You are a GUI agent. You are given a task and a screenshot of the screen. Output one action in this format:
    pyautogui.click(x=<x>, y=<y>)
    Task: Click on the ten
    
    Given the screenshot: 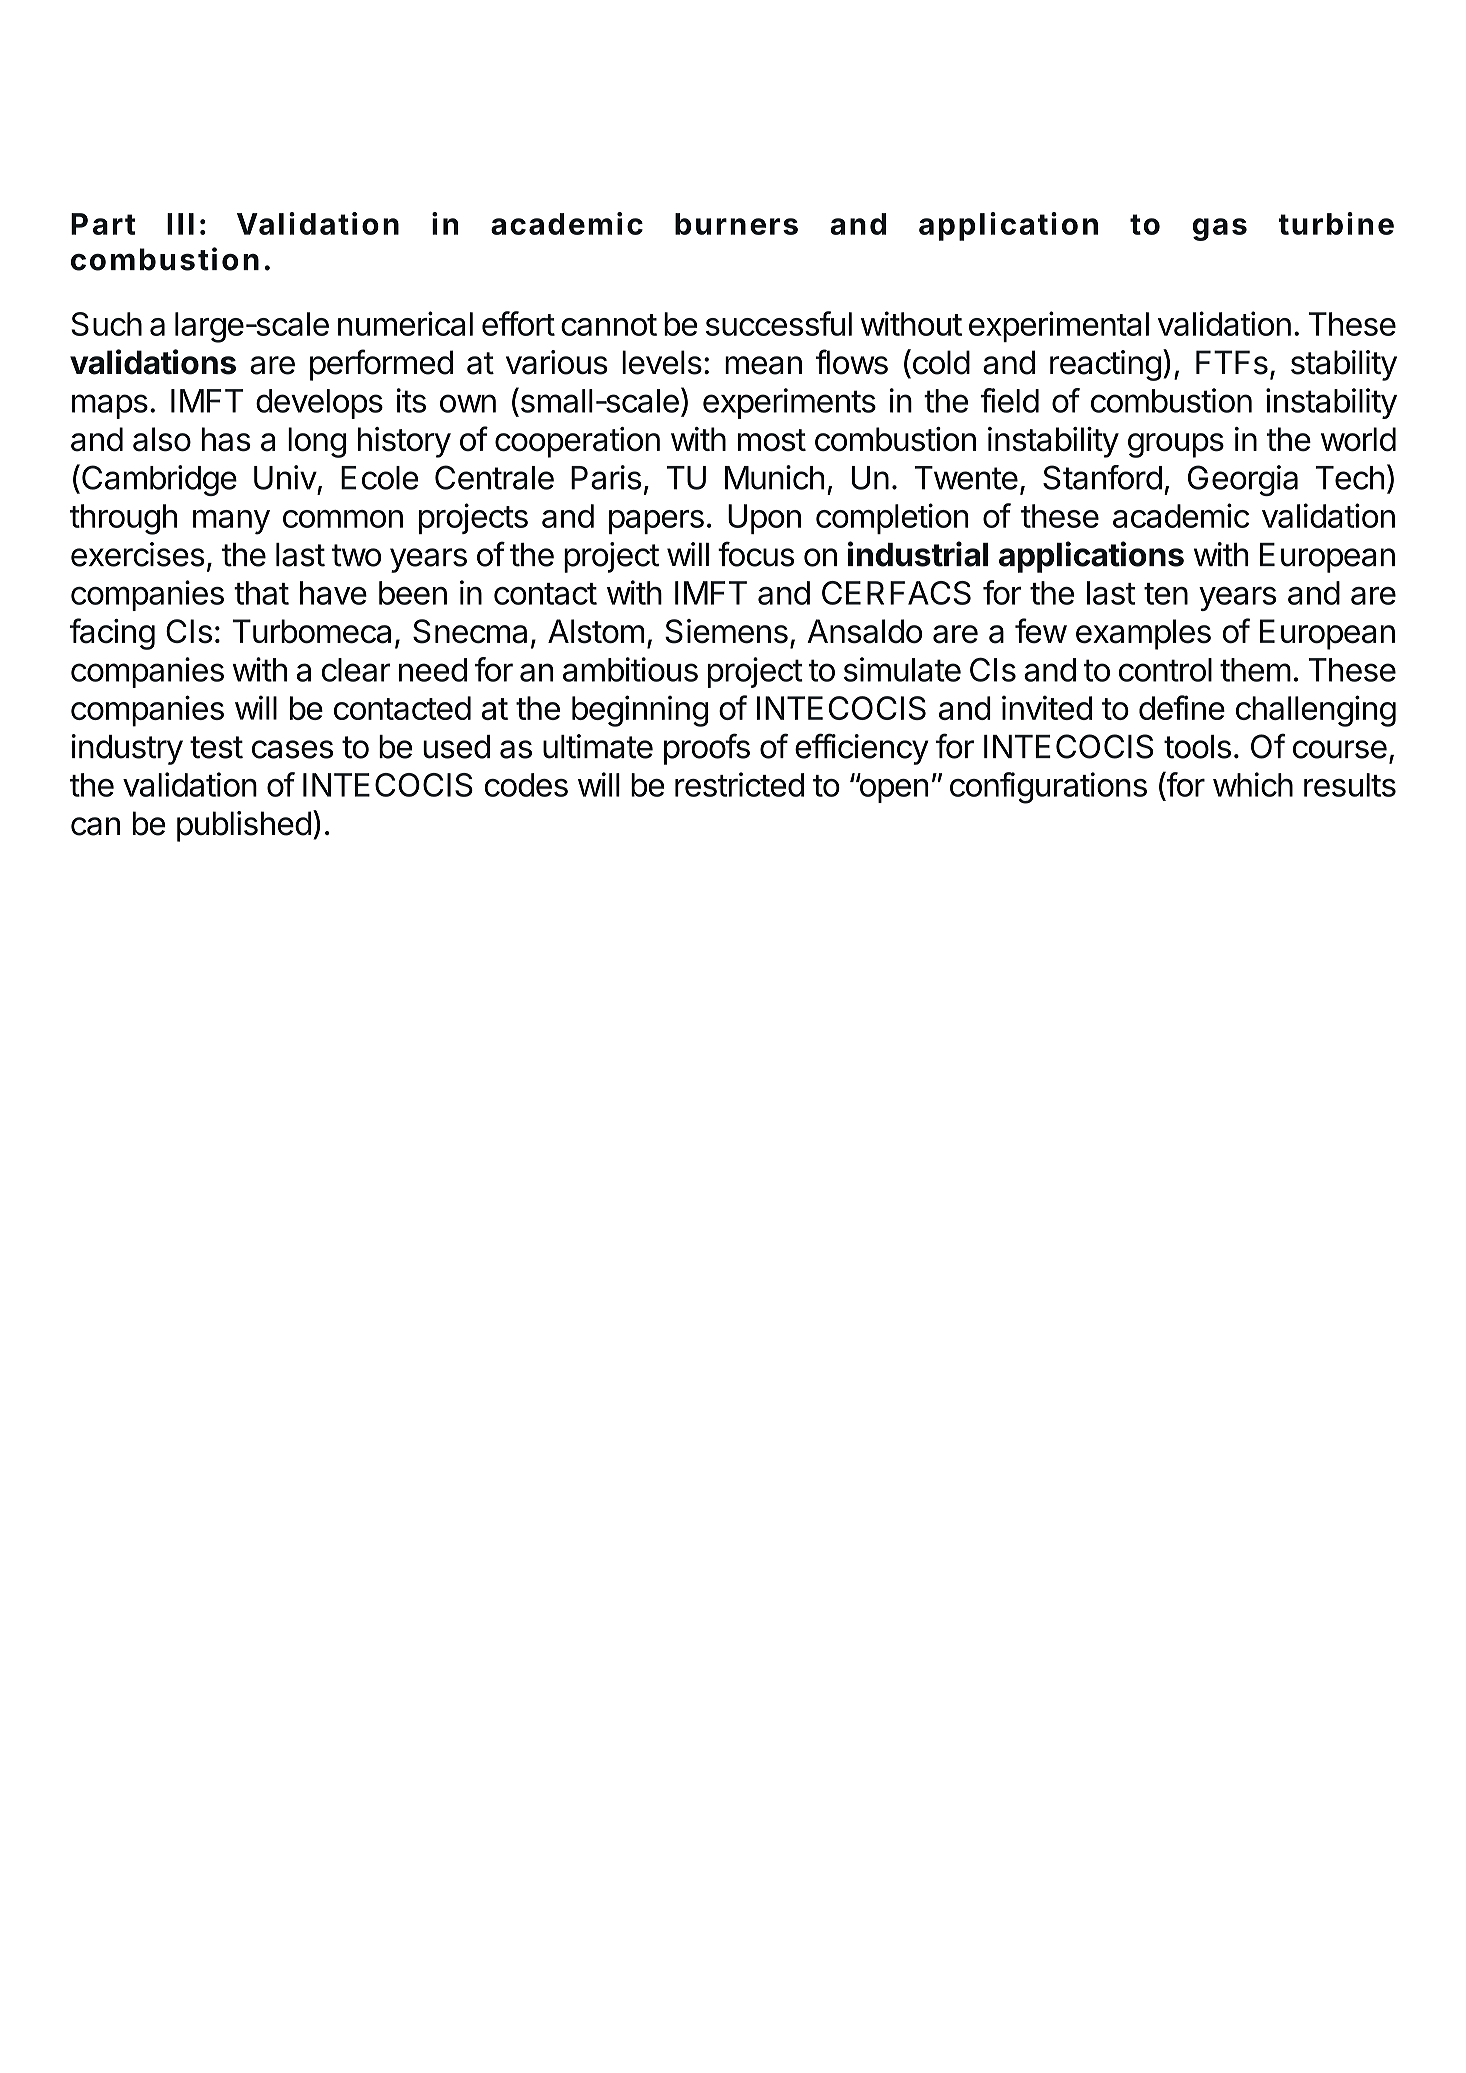 What is the action you would take?
    pyautogui.click(x=1166, y=594)
